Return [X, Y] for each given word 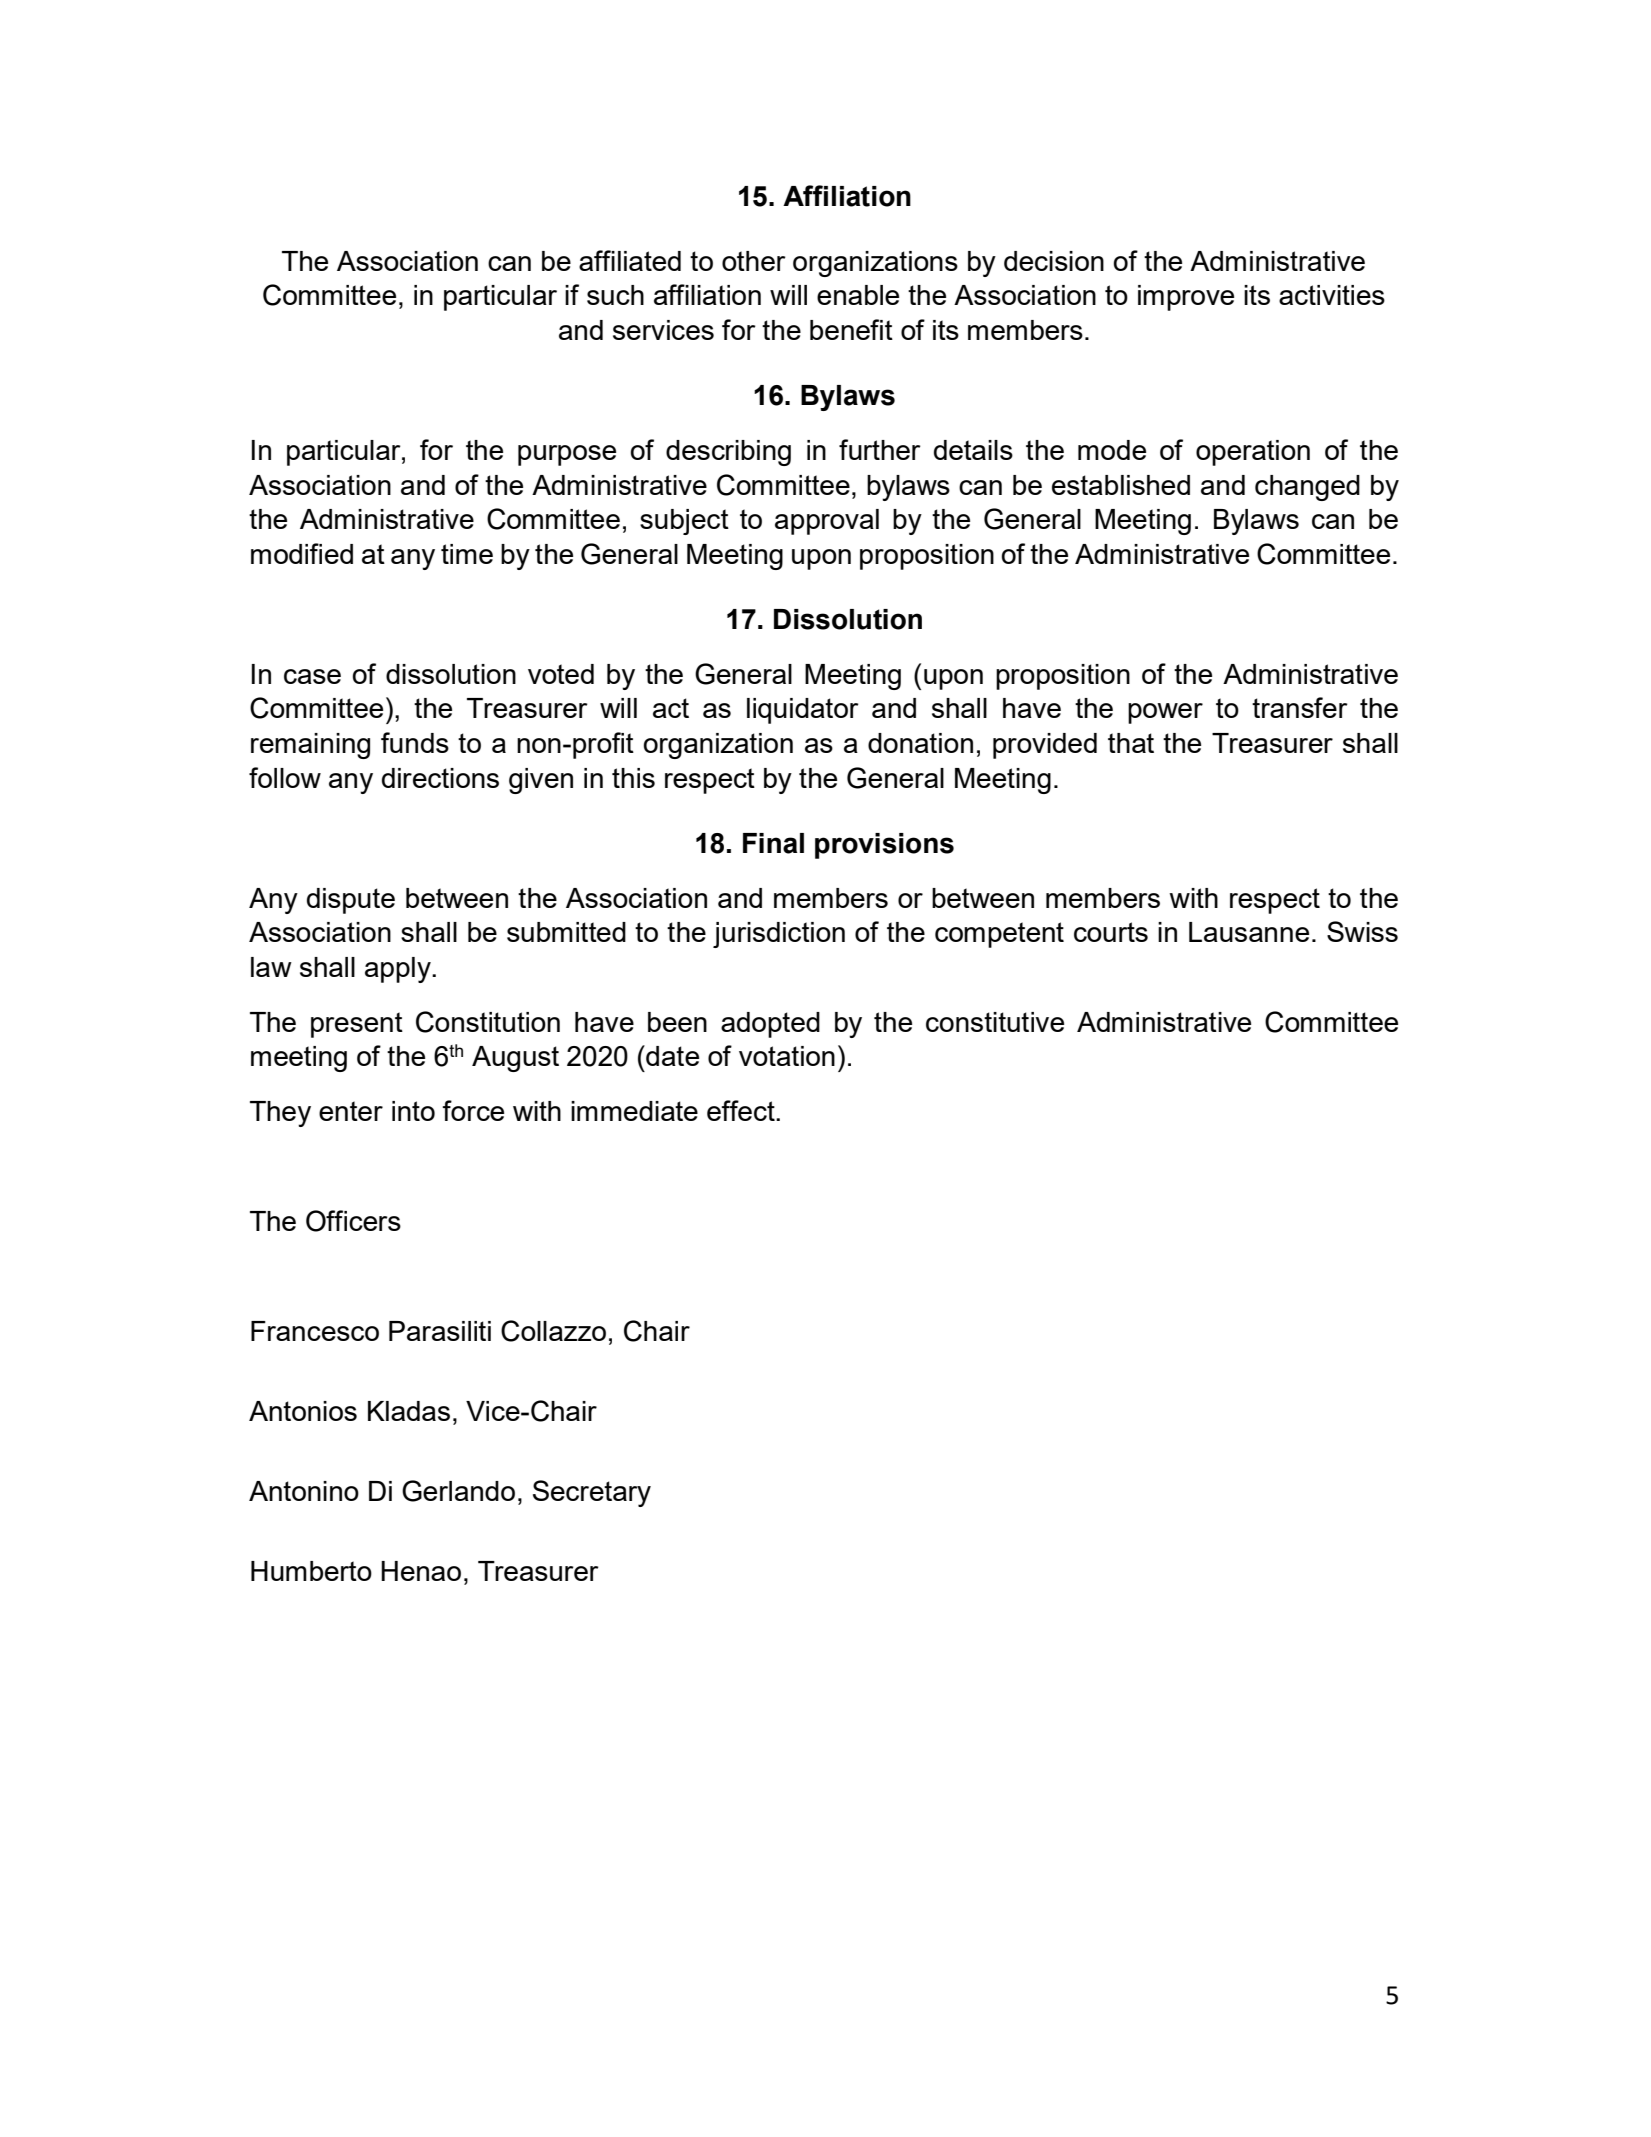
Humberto [311, 1571]
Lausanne [1249, 932]
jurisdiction [779, 935]
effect [742, 1110]
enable [858, 295]
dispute [351, 901]
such [615, 295]
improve [1186, 298]
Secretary [592, 1493]
